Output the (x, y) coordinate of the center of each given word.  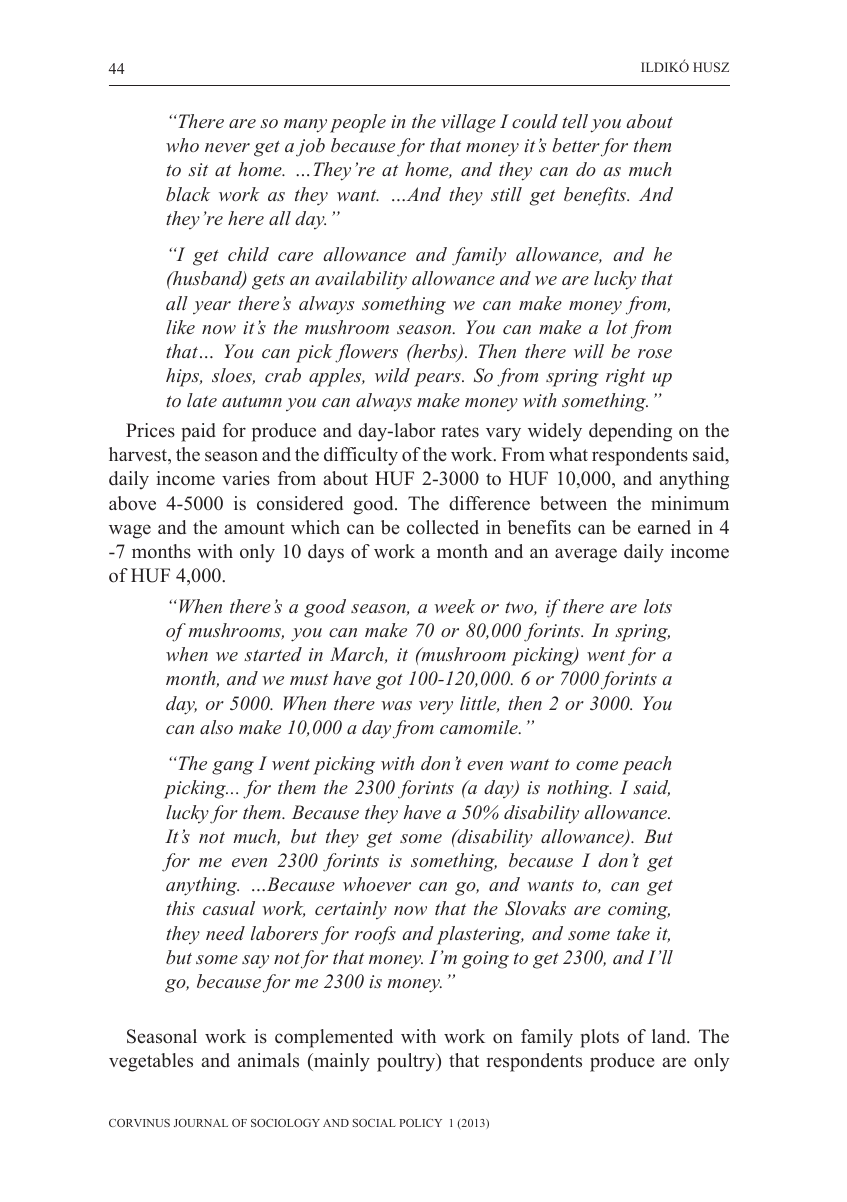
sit (198, 169)
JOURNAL (201, 1123)
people (358, 123)
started (273, 654)
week (454, 606)
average (586, 555)
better (576, 145)
